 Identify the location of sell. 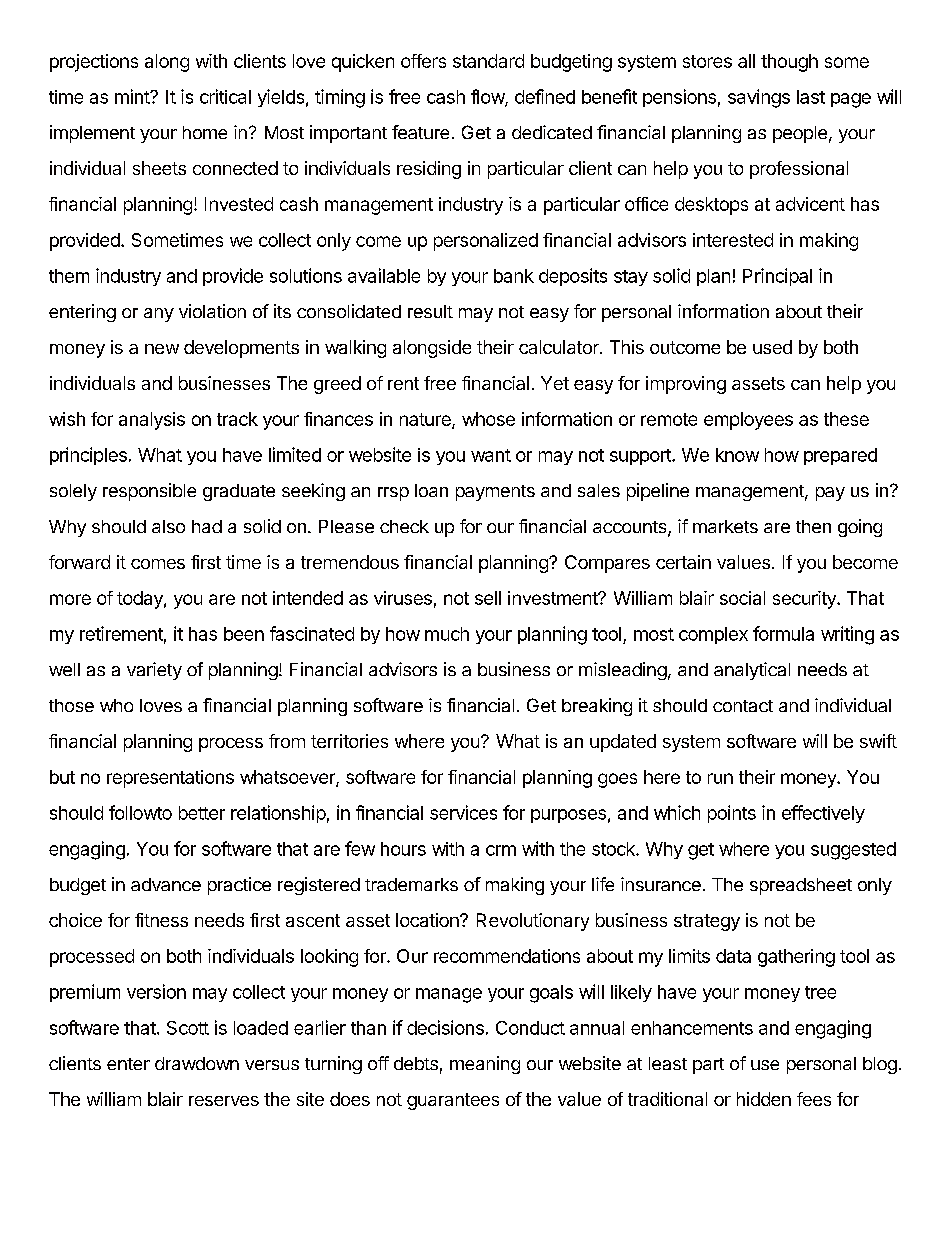
(488, 598).
